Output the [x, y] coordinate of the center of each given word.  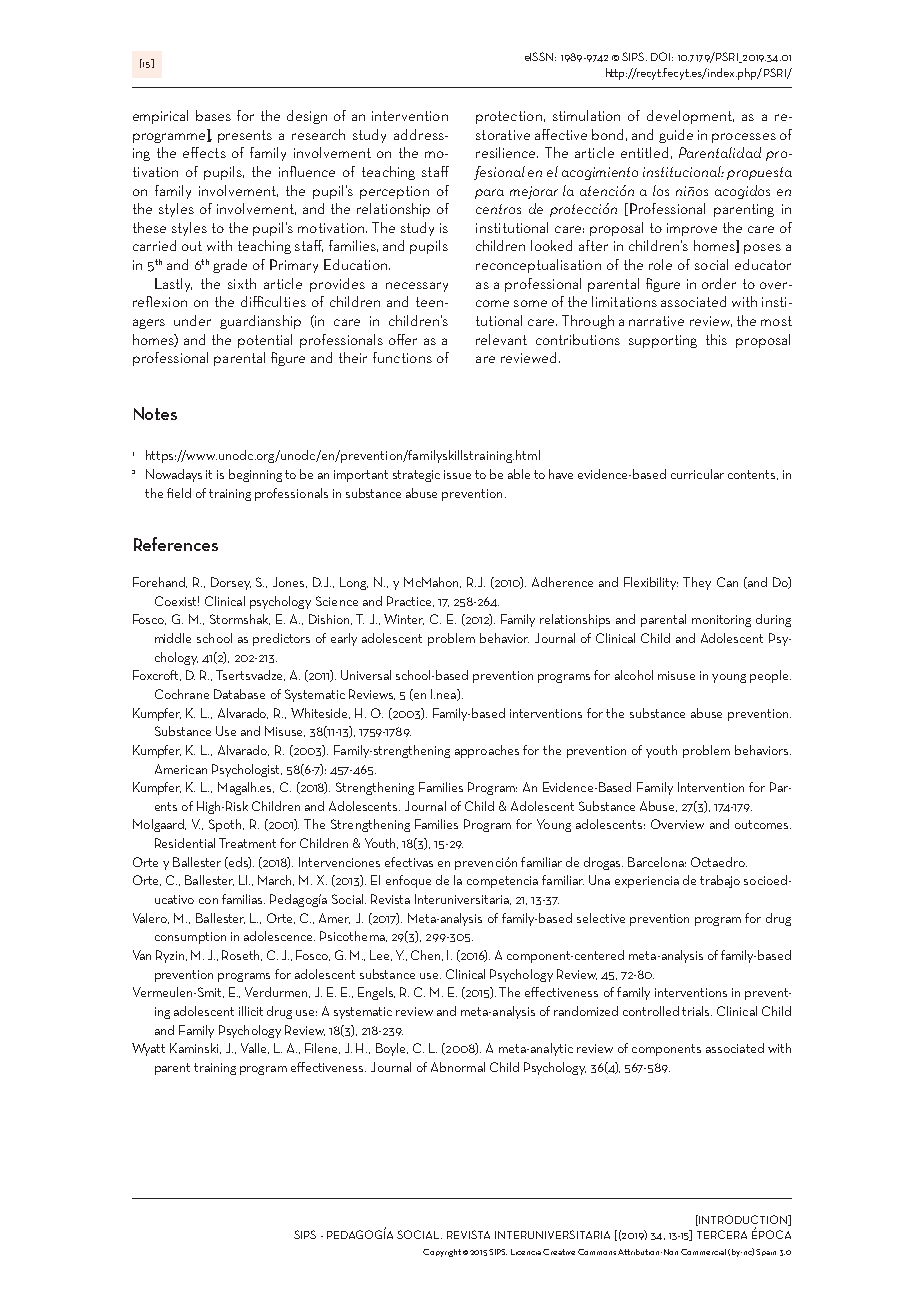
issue [457, 474]
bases [213, 115]
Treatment [247, 843]
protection [509, 117]
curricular [697, 474]
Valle [255, 1048]
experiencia [647, 882]
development [690, 117]
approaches [487, 751]
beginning [255, 475]
